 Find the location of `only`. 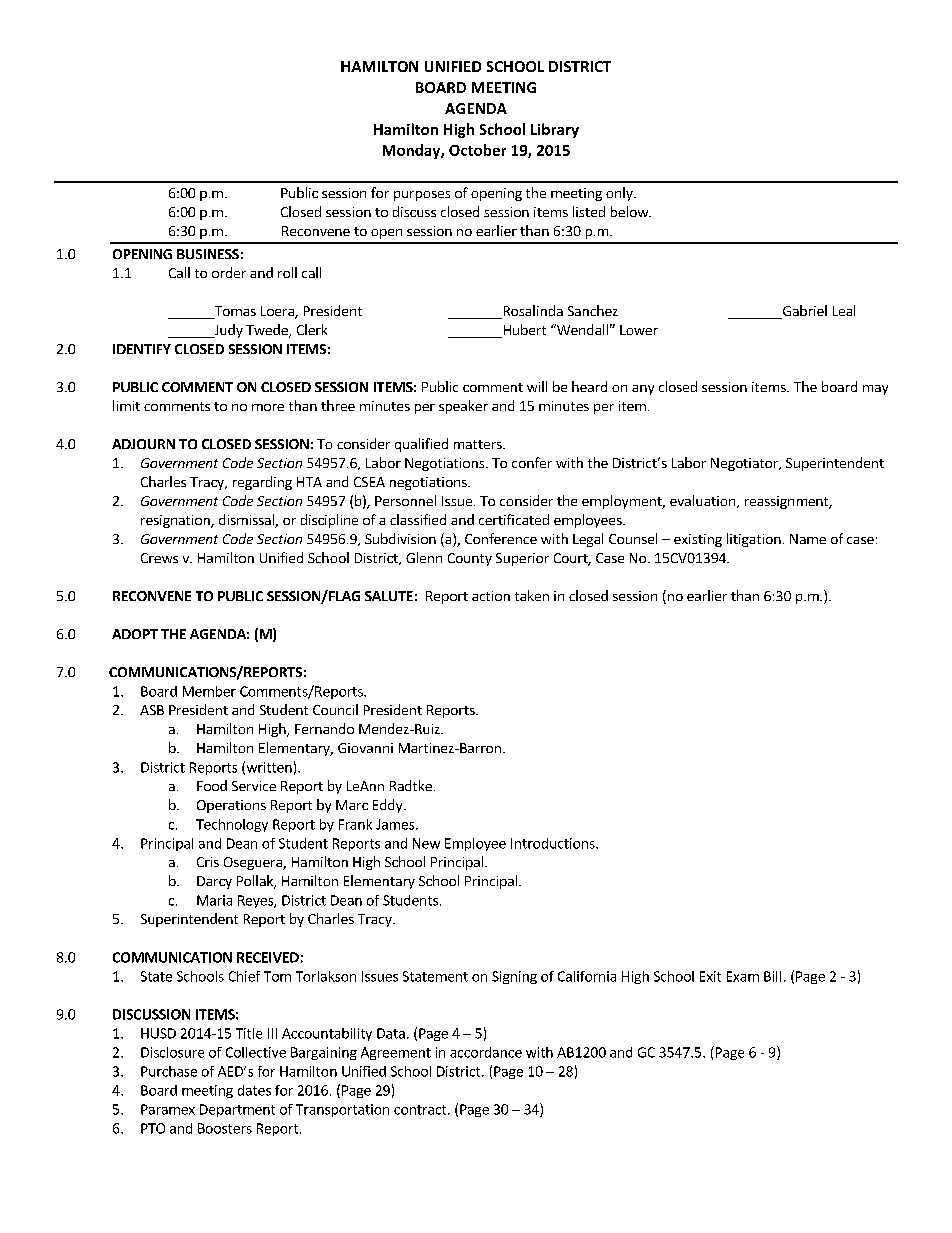

only is located at coordinates (620, 194).
